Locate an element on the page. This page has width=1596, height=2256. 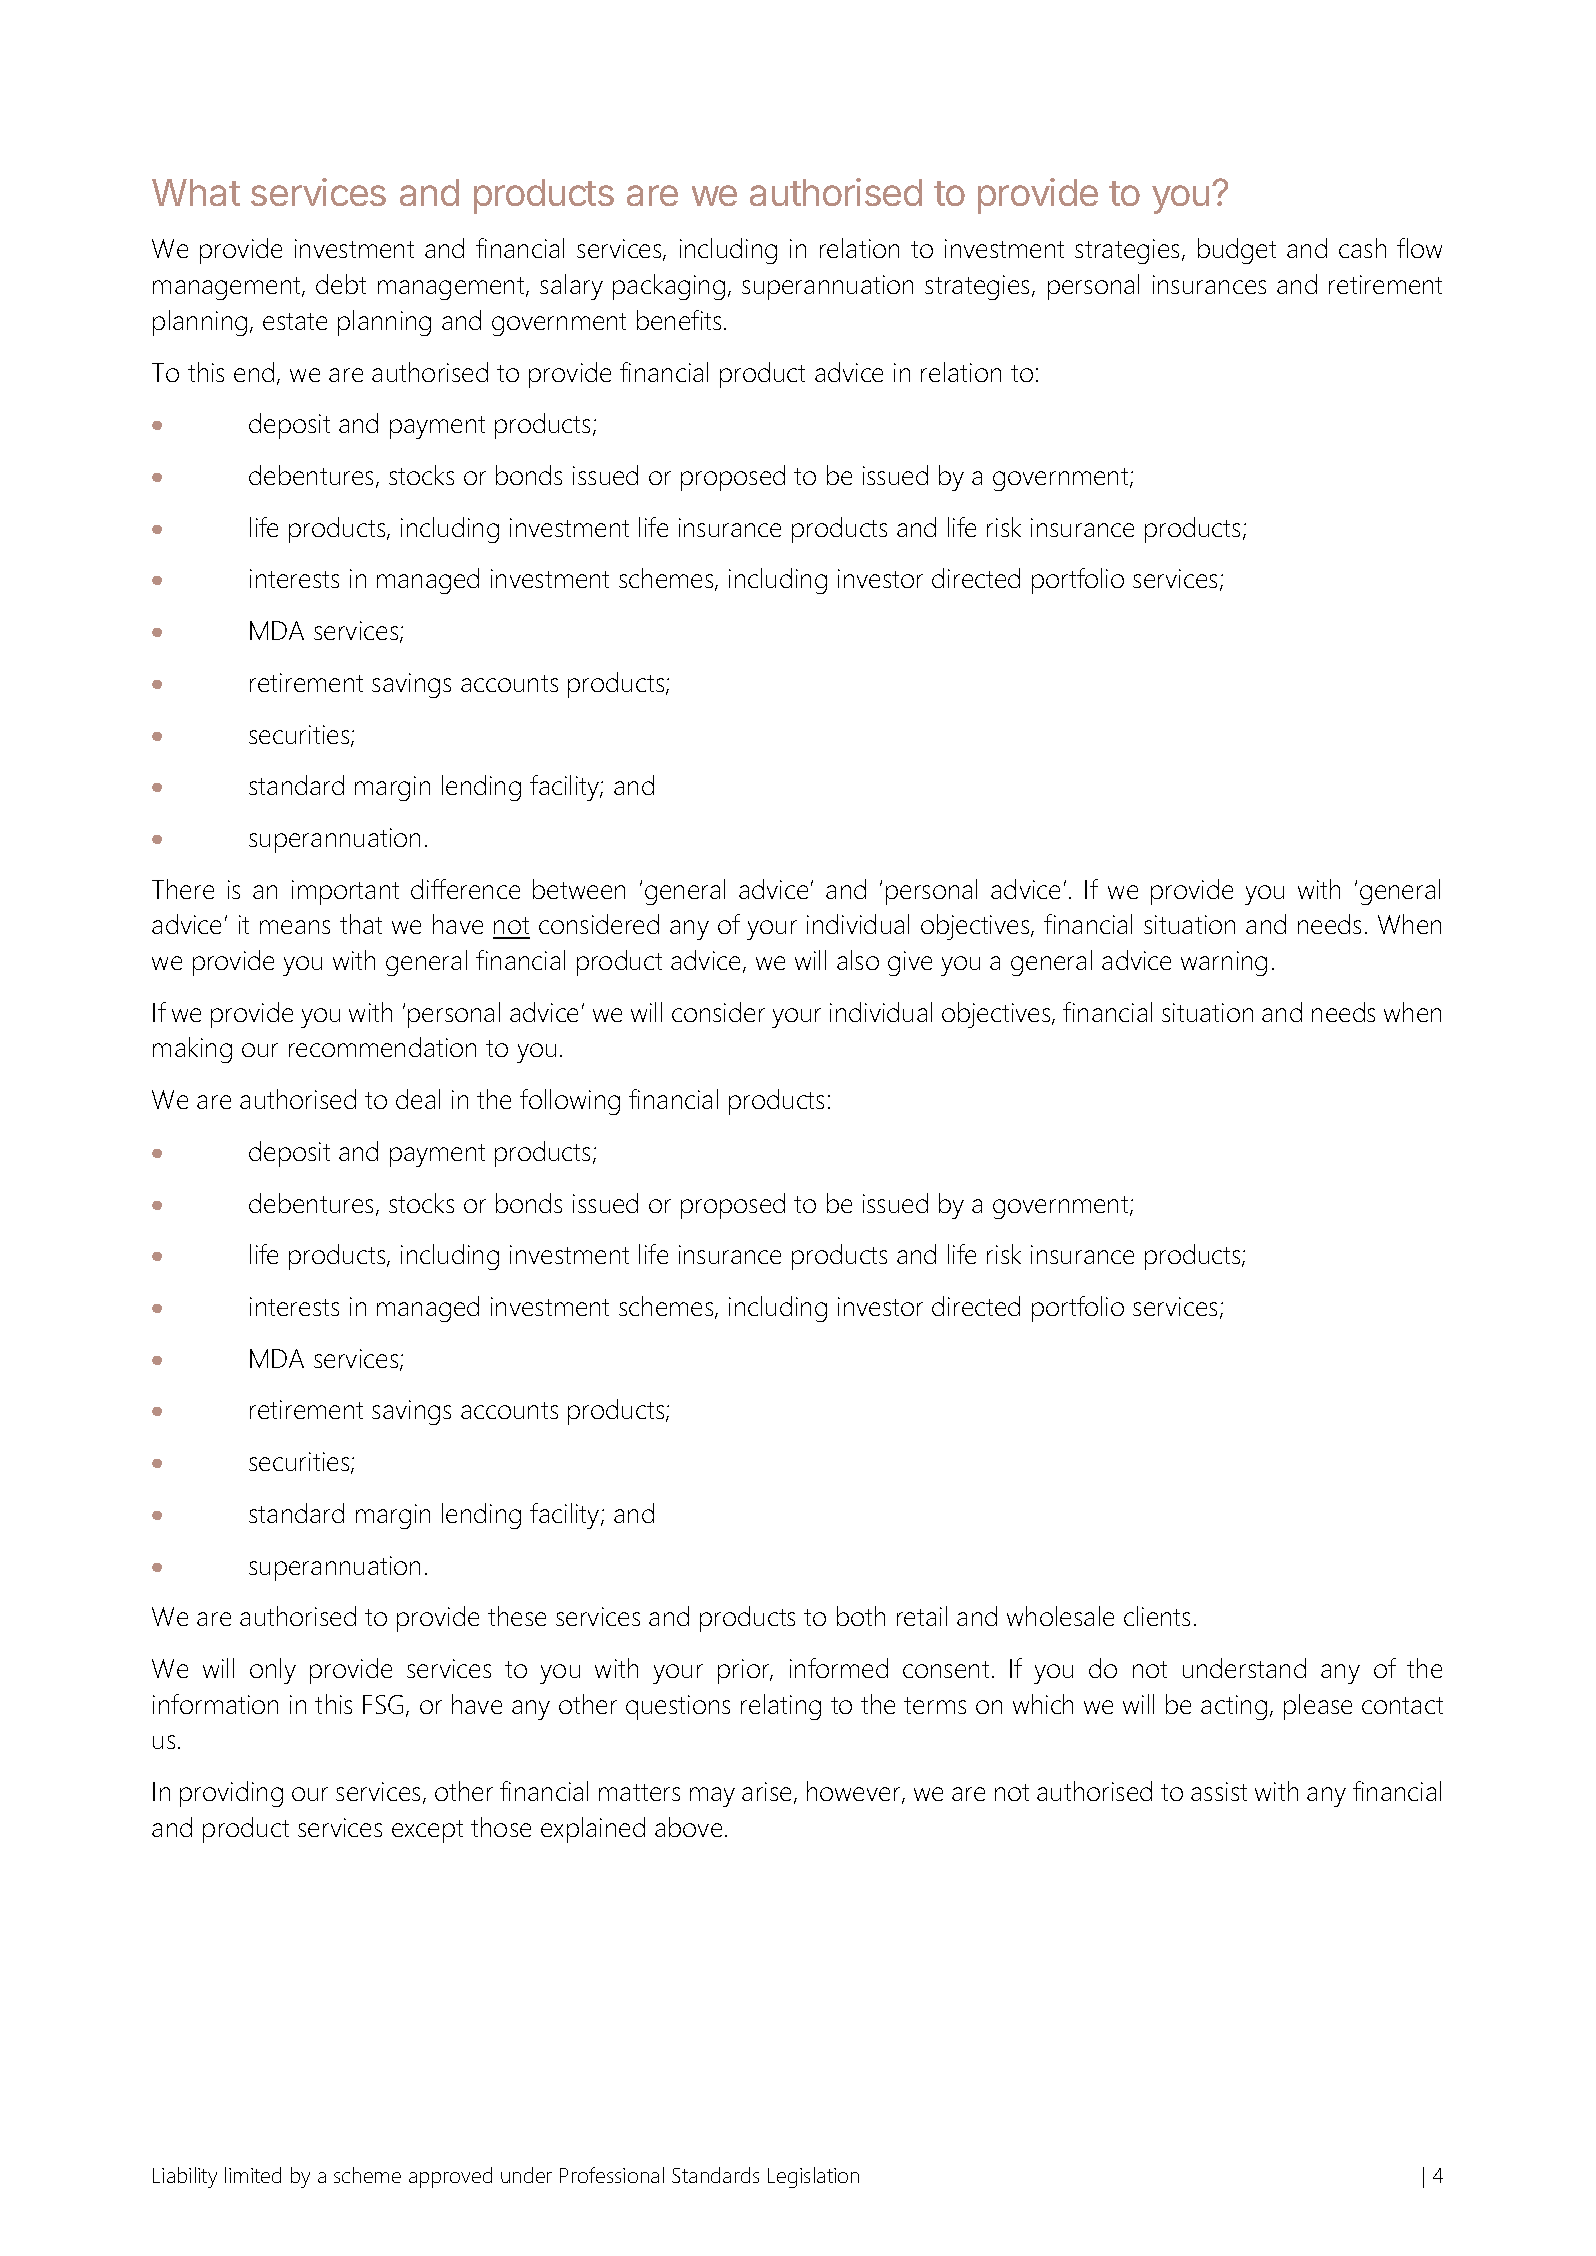
debt is located at coordinates (341, 284).
